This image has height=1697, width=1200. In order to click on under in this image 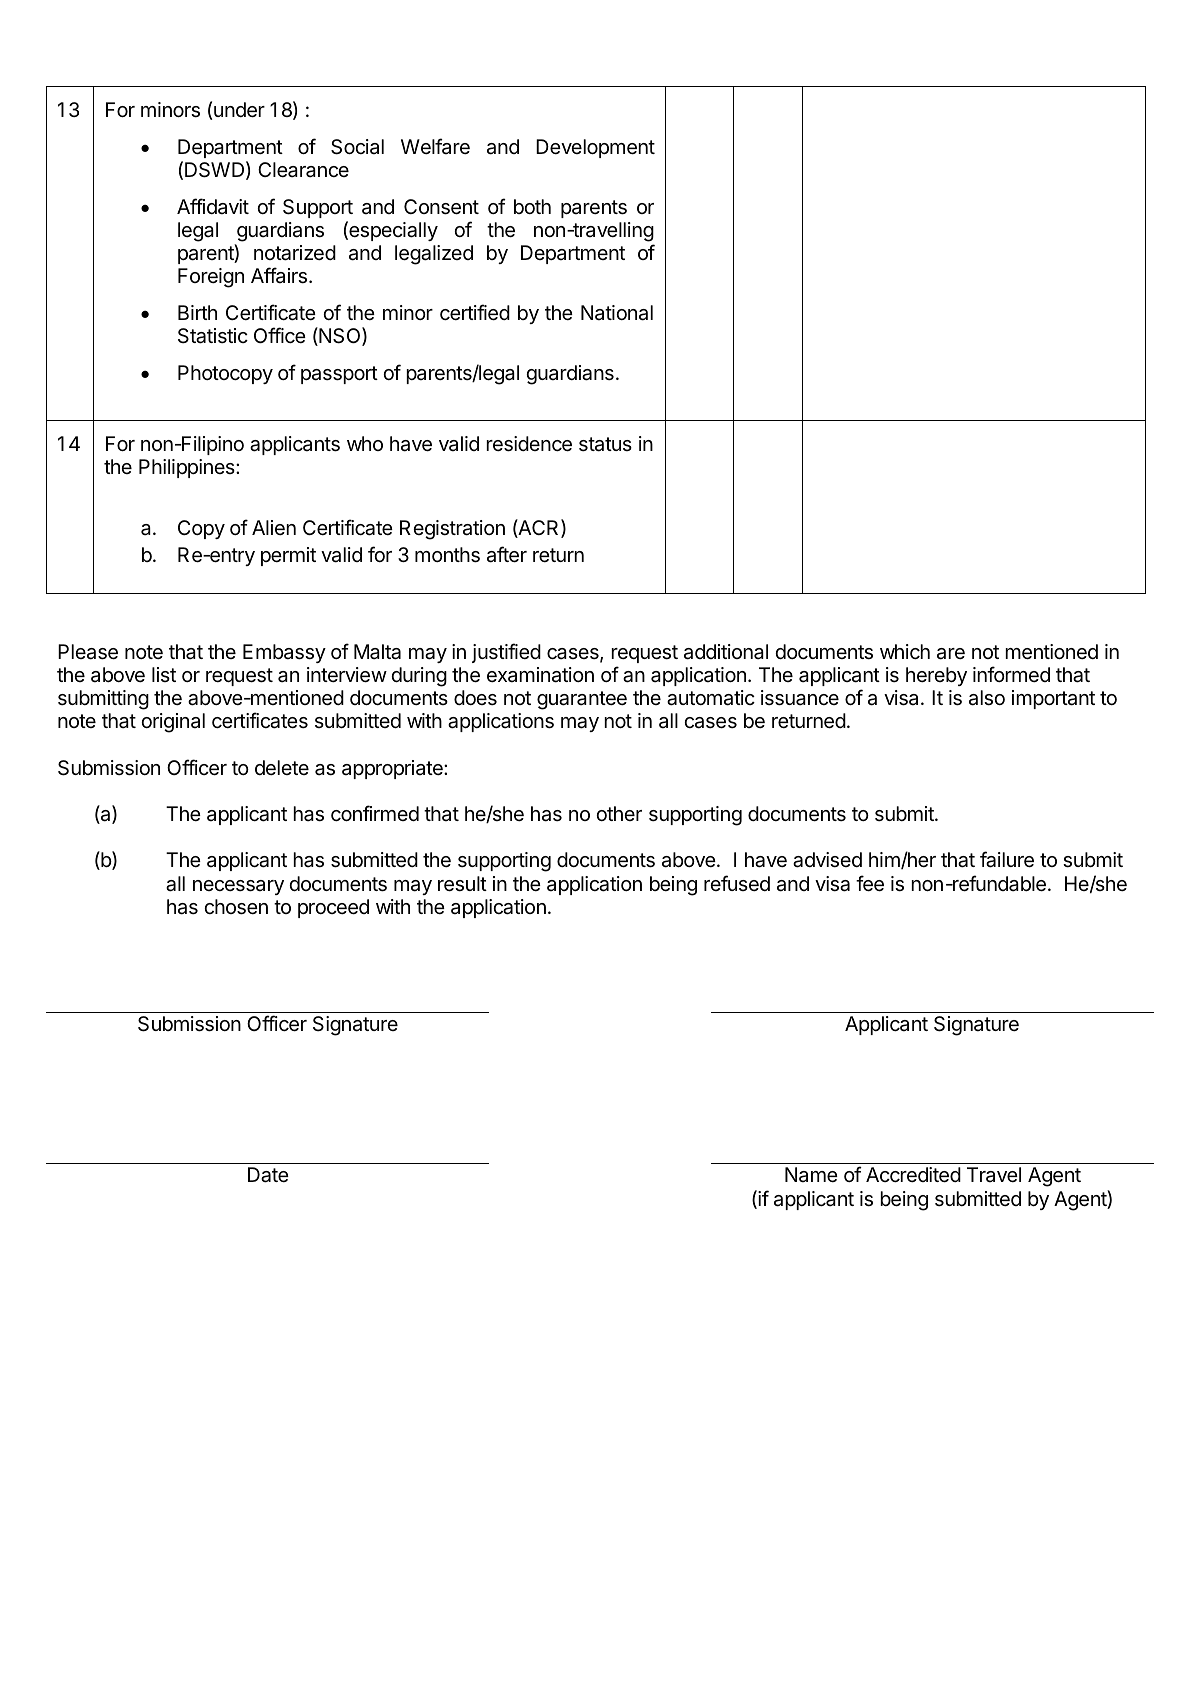, I will do `click(239, 110)`.
